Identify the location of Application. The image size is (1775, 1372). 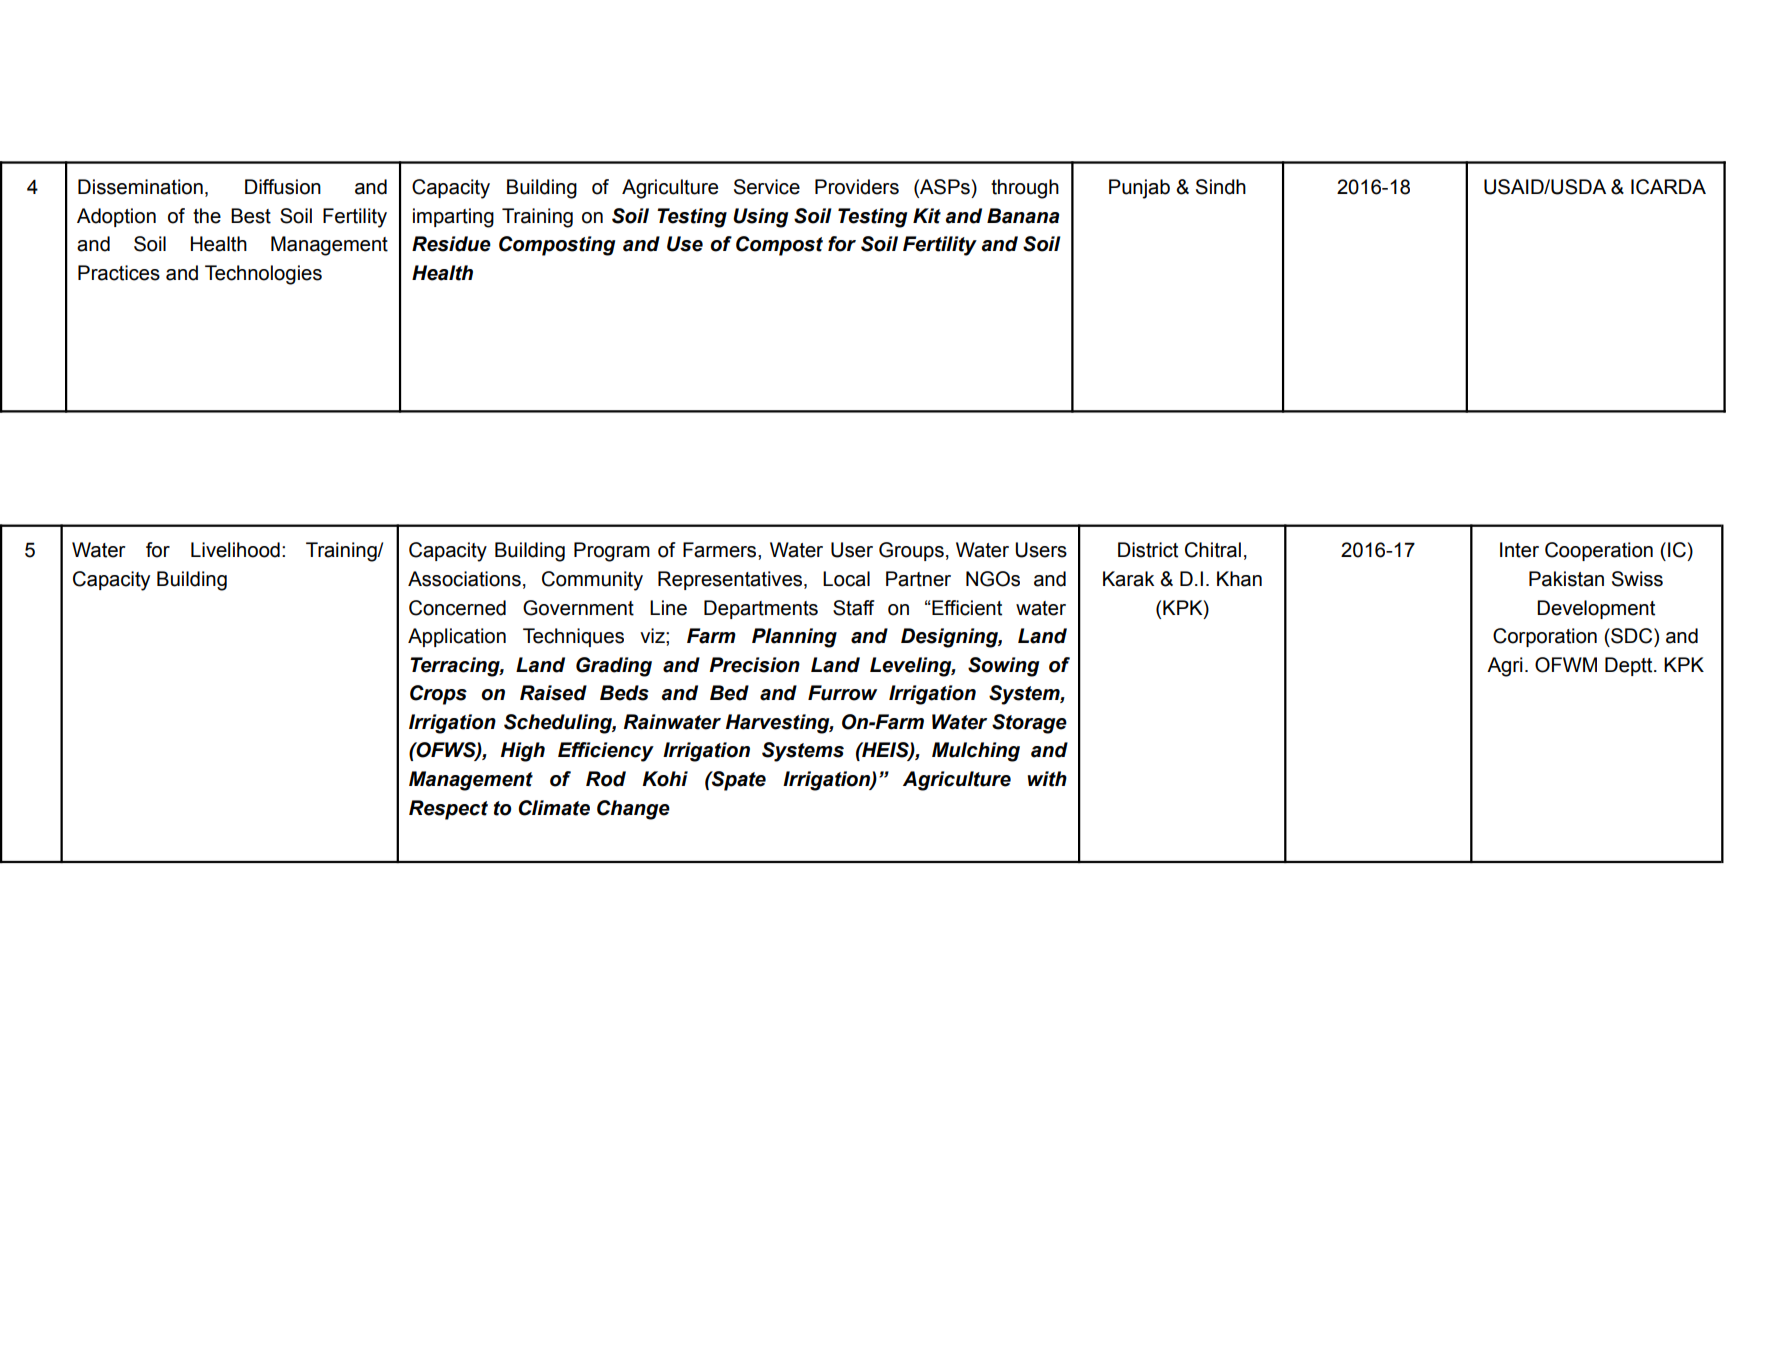
(457, 637).
